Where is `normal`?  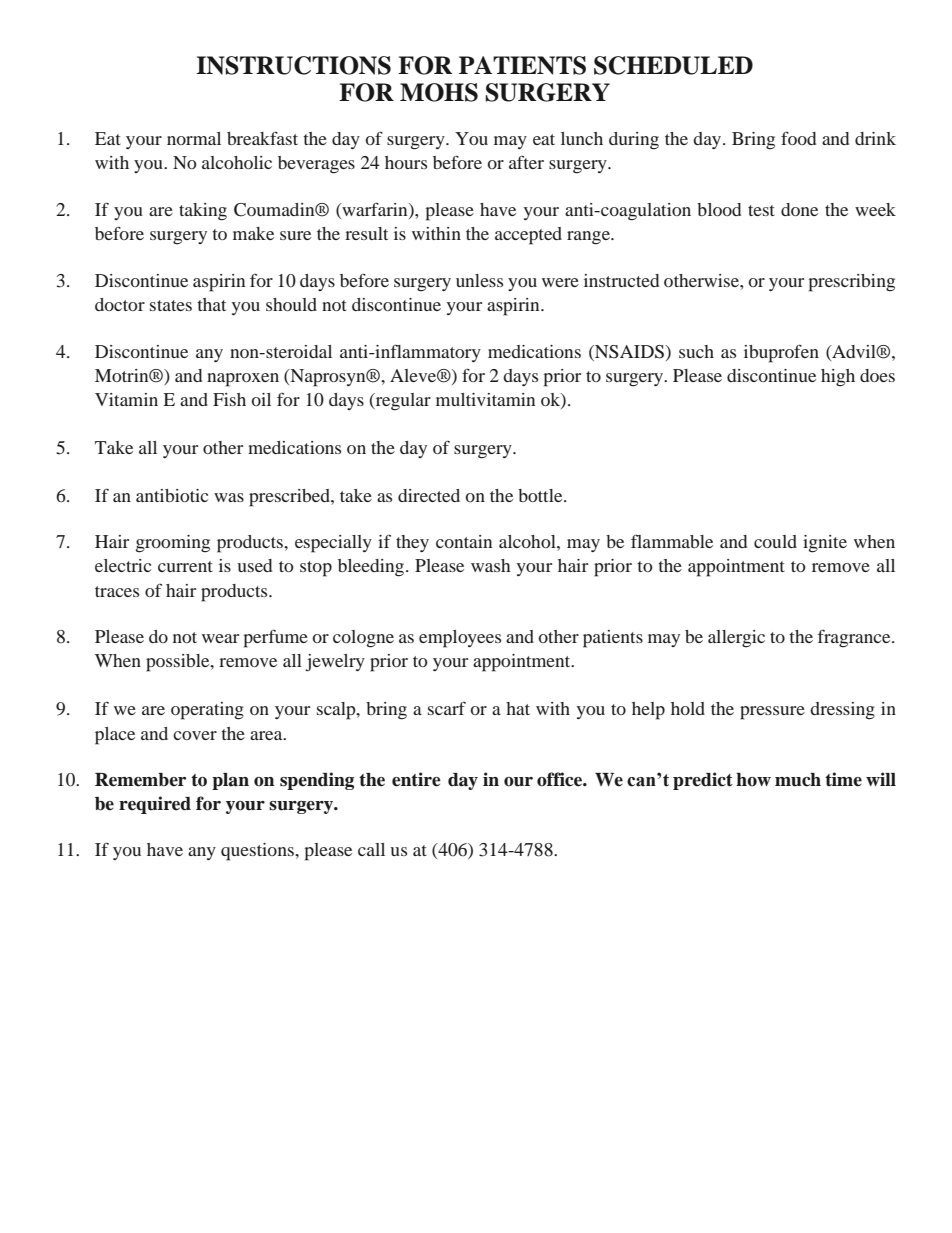
normal is located at coordinates (194, 138).
